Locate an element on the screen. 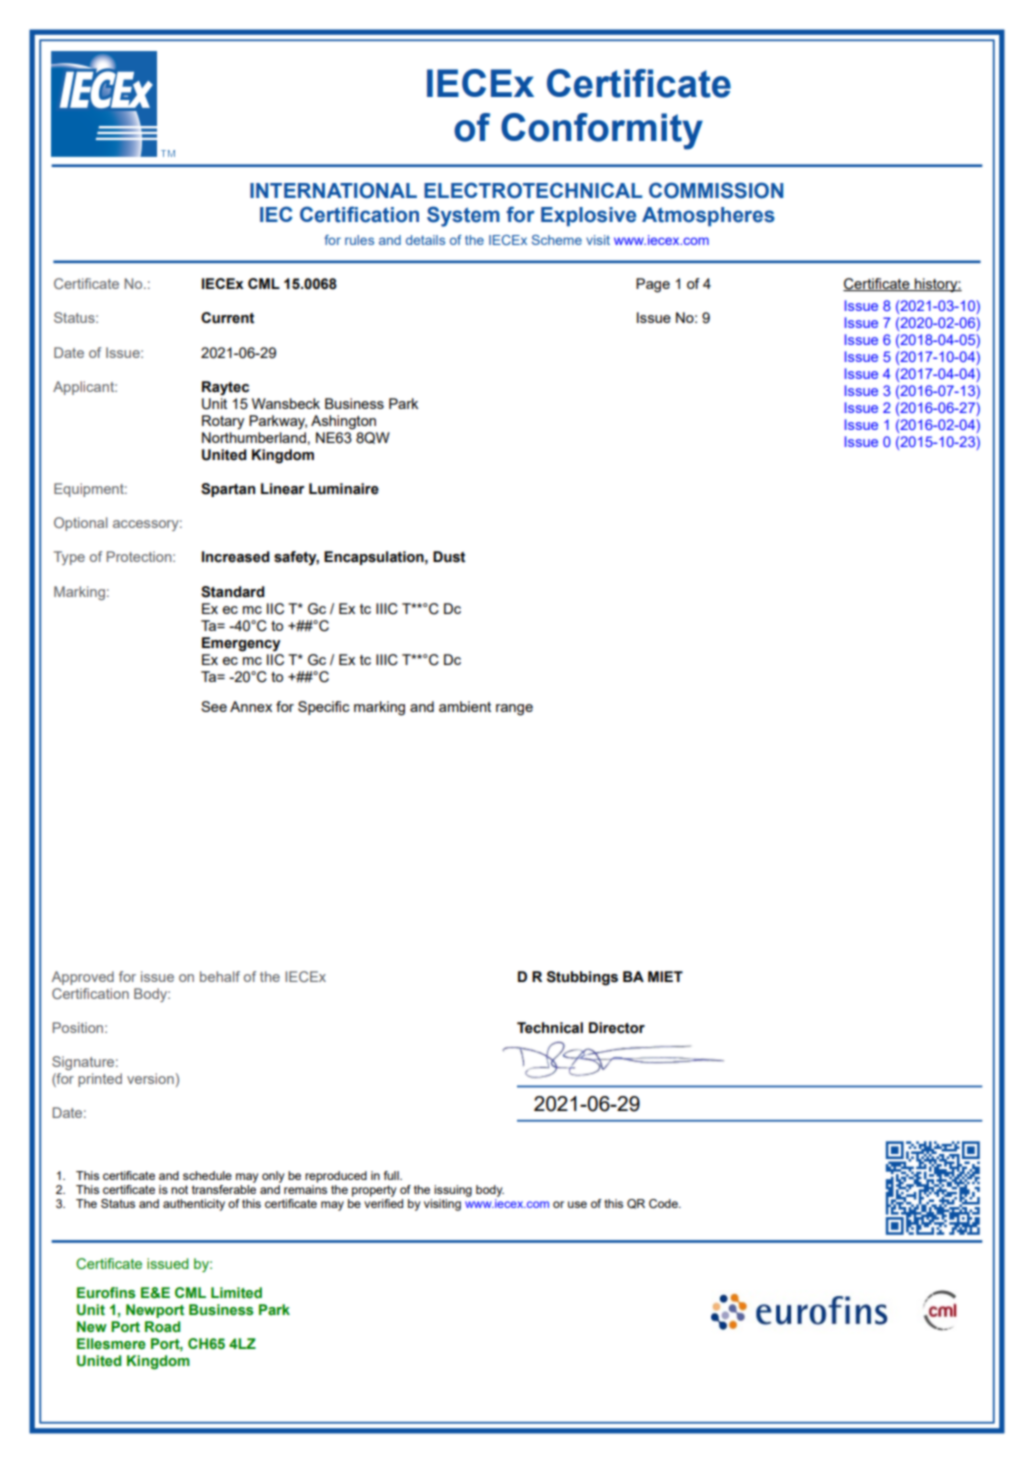  Luminaire is located at coordinates (344, 489).
